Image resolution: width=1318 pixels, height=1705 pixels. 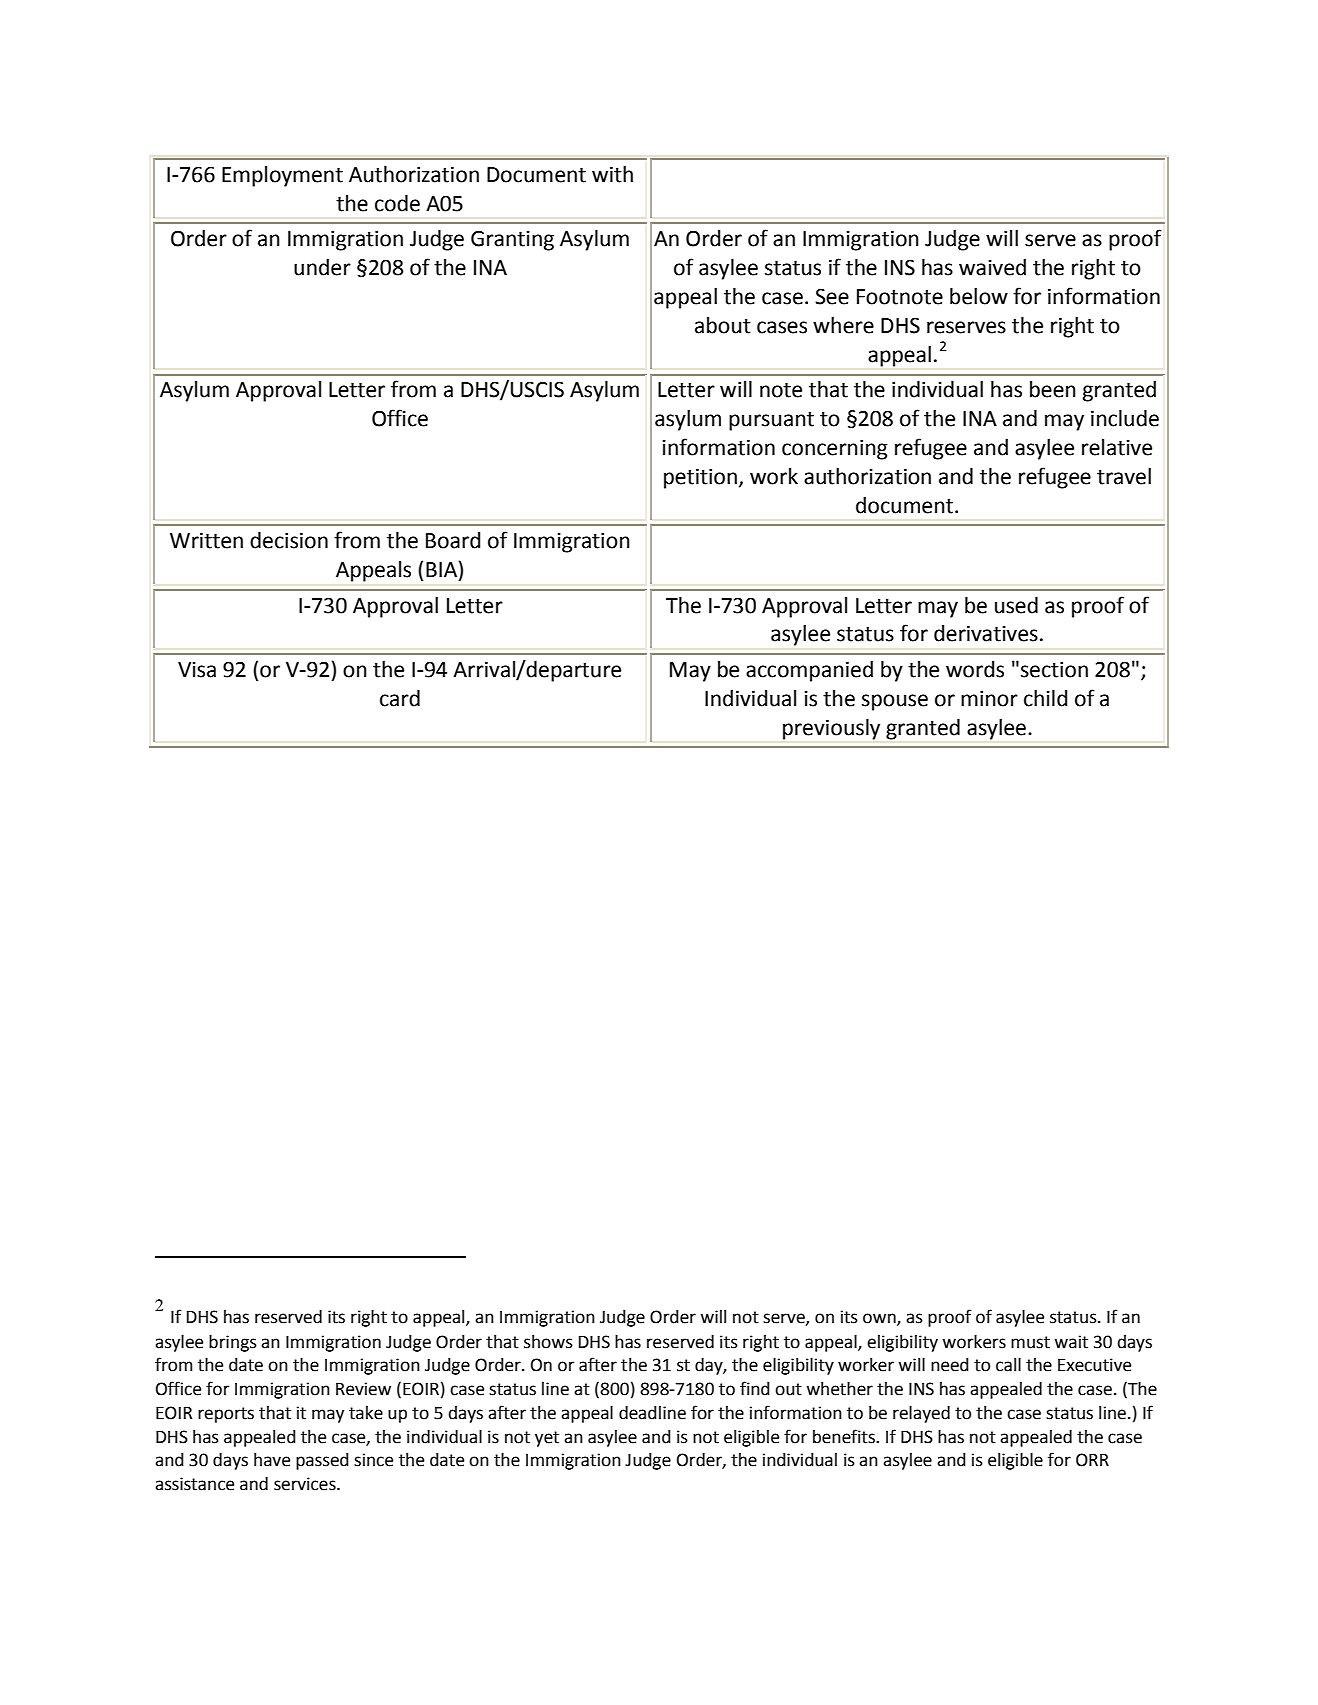 I want to click on own, so click(x=880, y=1319).
